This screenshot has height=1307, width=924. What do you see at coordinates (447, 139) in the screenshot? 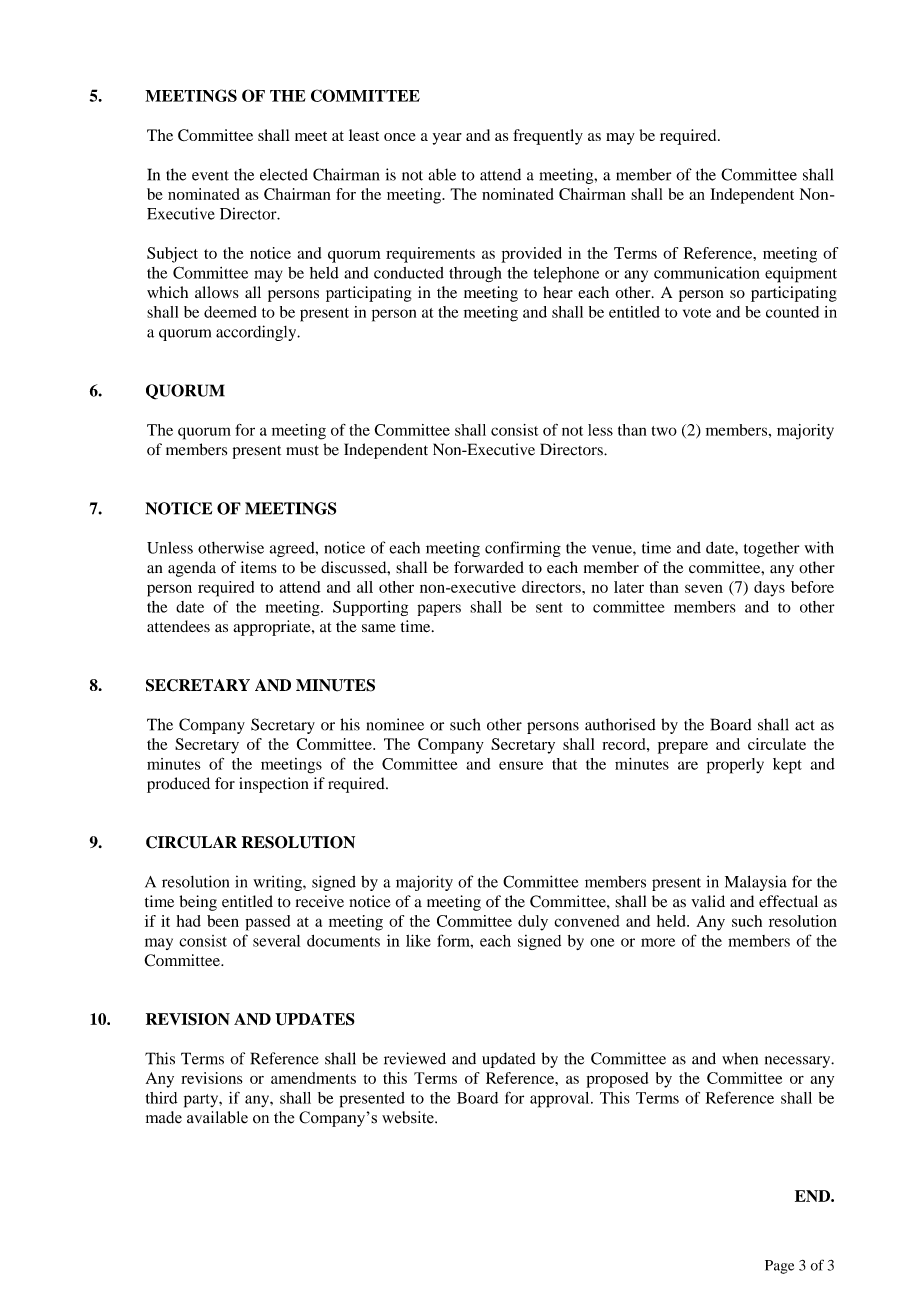
I see `year` at bounding box center [447, 139].
